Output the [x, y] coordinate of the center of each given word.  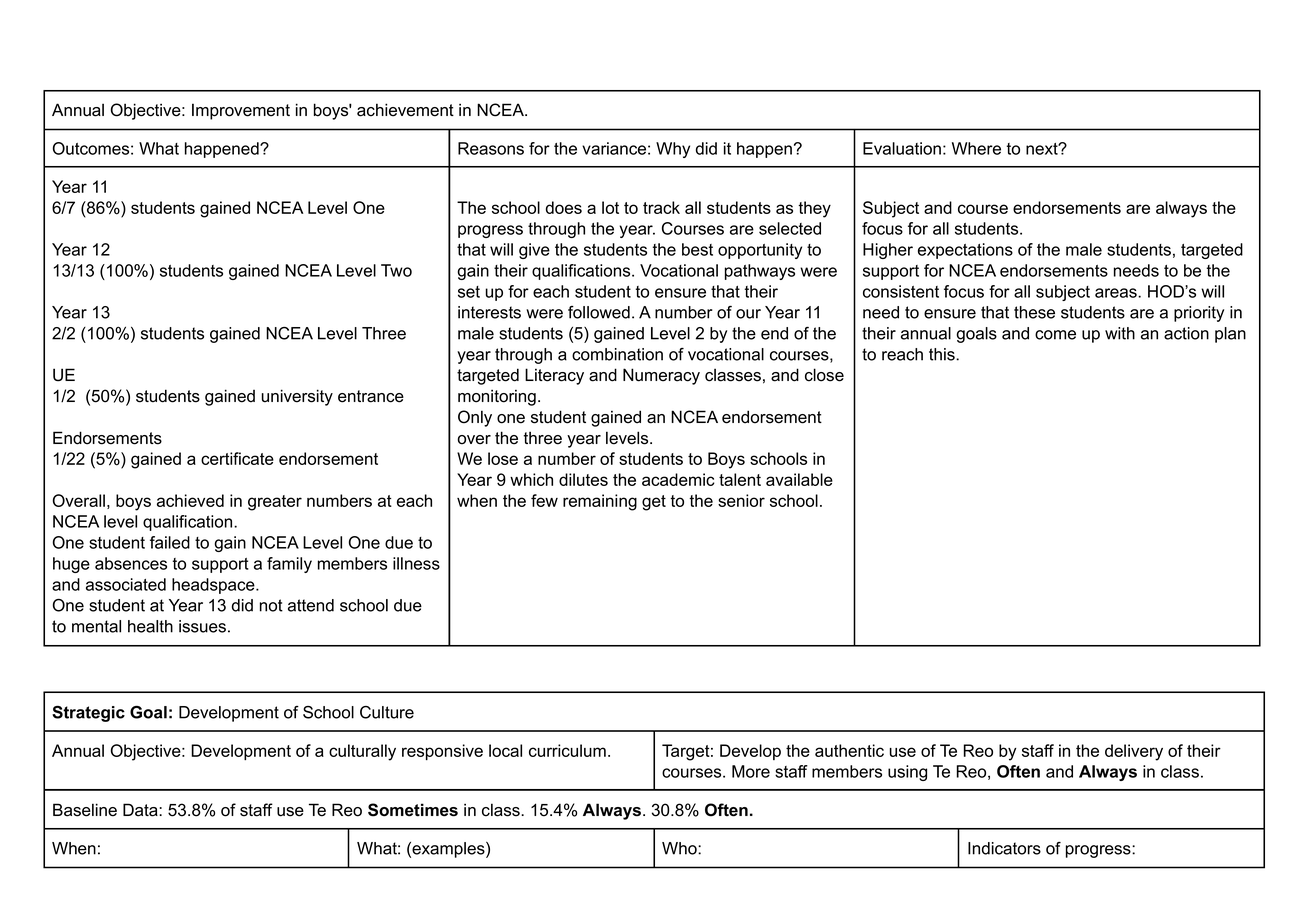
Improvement [241, 111]
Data [141, 810]
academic [678, 479]
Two [396, 270]
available [799, 479]
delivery [1134, 752]
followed [599, 312]
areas [1117, 293]
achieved [190, 500]
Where [976, 148]
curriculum [567, 750]
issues [202, 626]
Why [673, 150]
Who [680, 848]
